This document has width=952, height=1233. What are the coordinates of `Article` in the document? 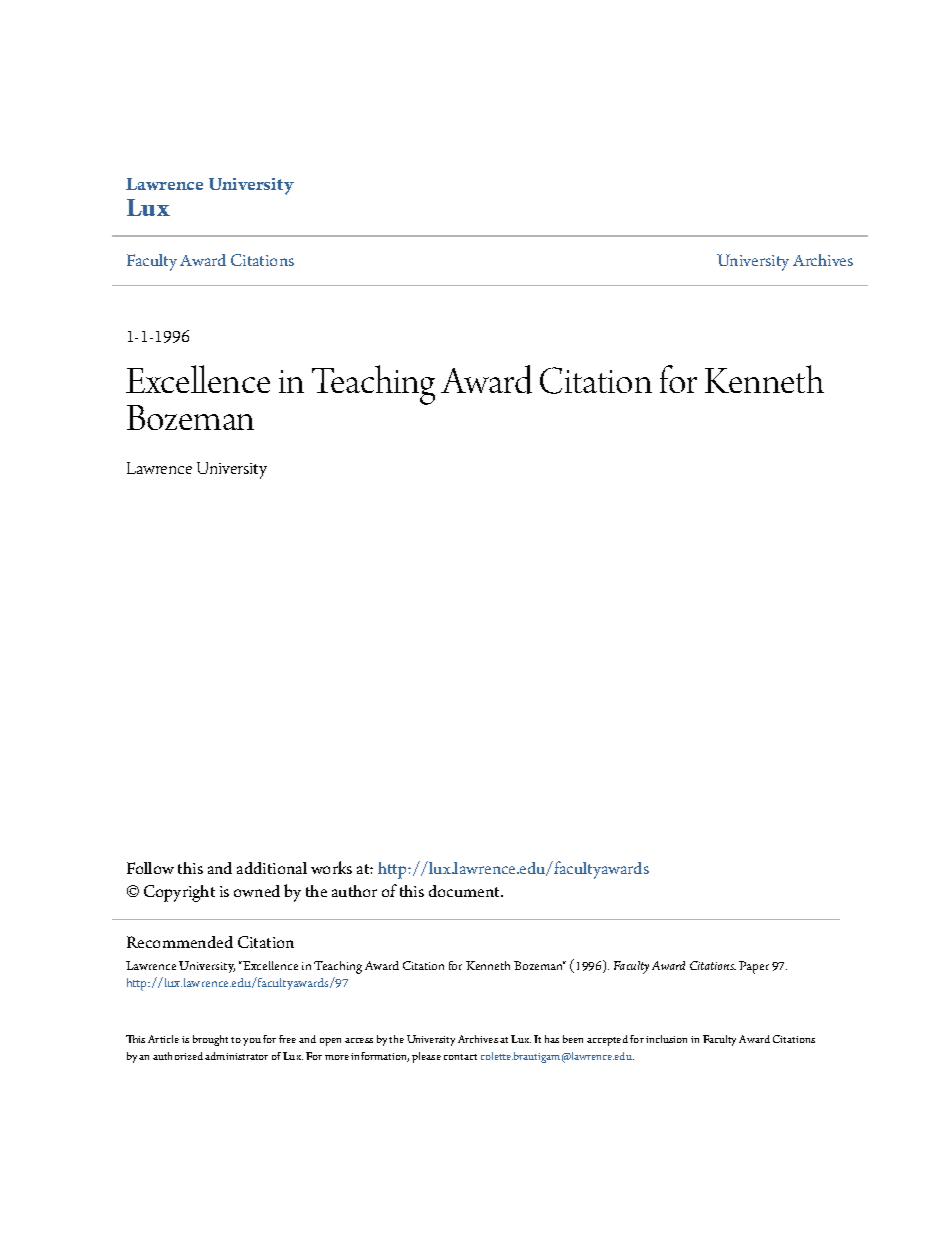 It's located at (163, 1039).
